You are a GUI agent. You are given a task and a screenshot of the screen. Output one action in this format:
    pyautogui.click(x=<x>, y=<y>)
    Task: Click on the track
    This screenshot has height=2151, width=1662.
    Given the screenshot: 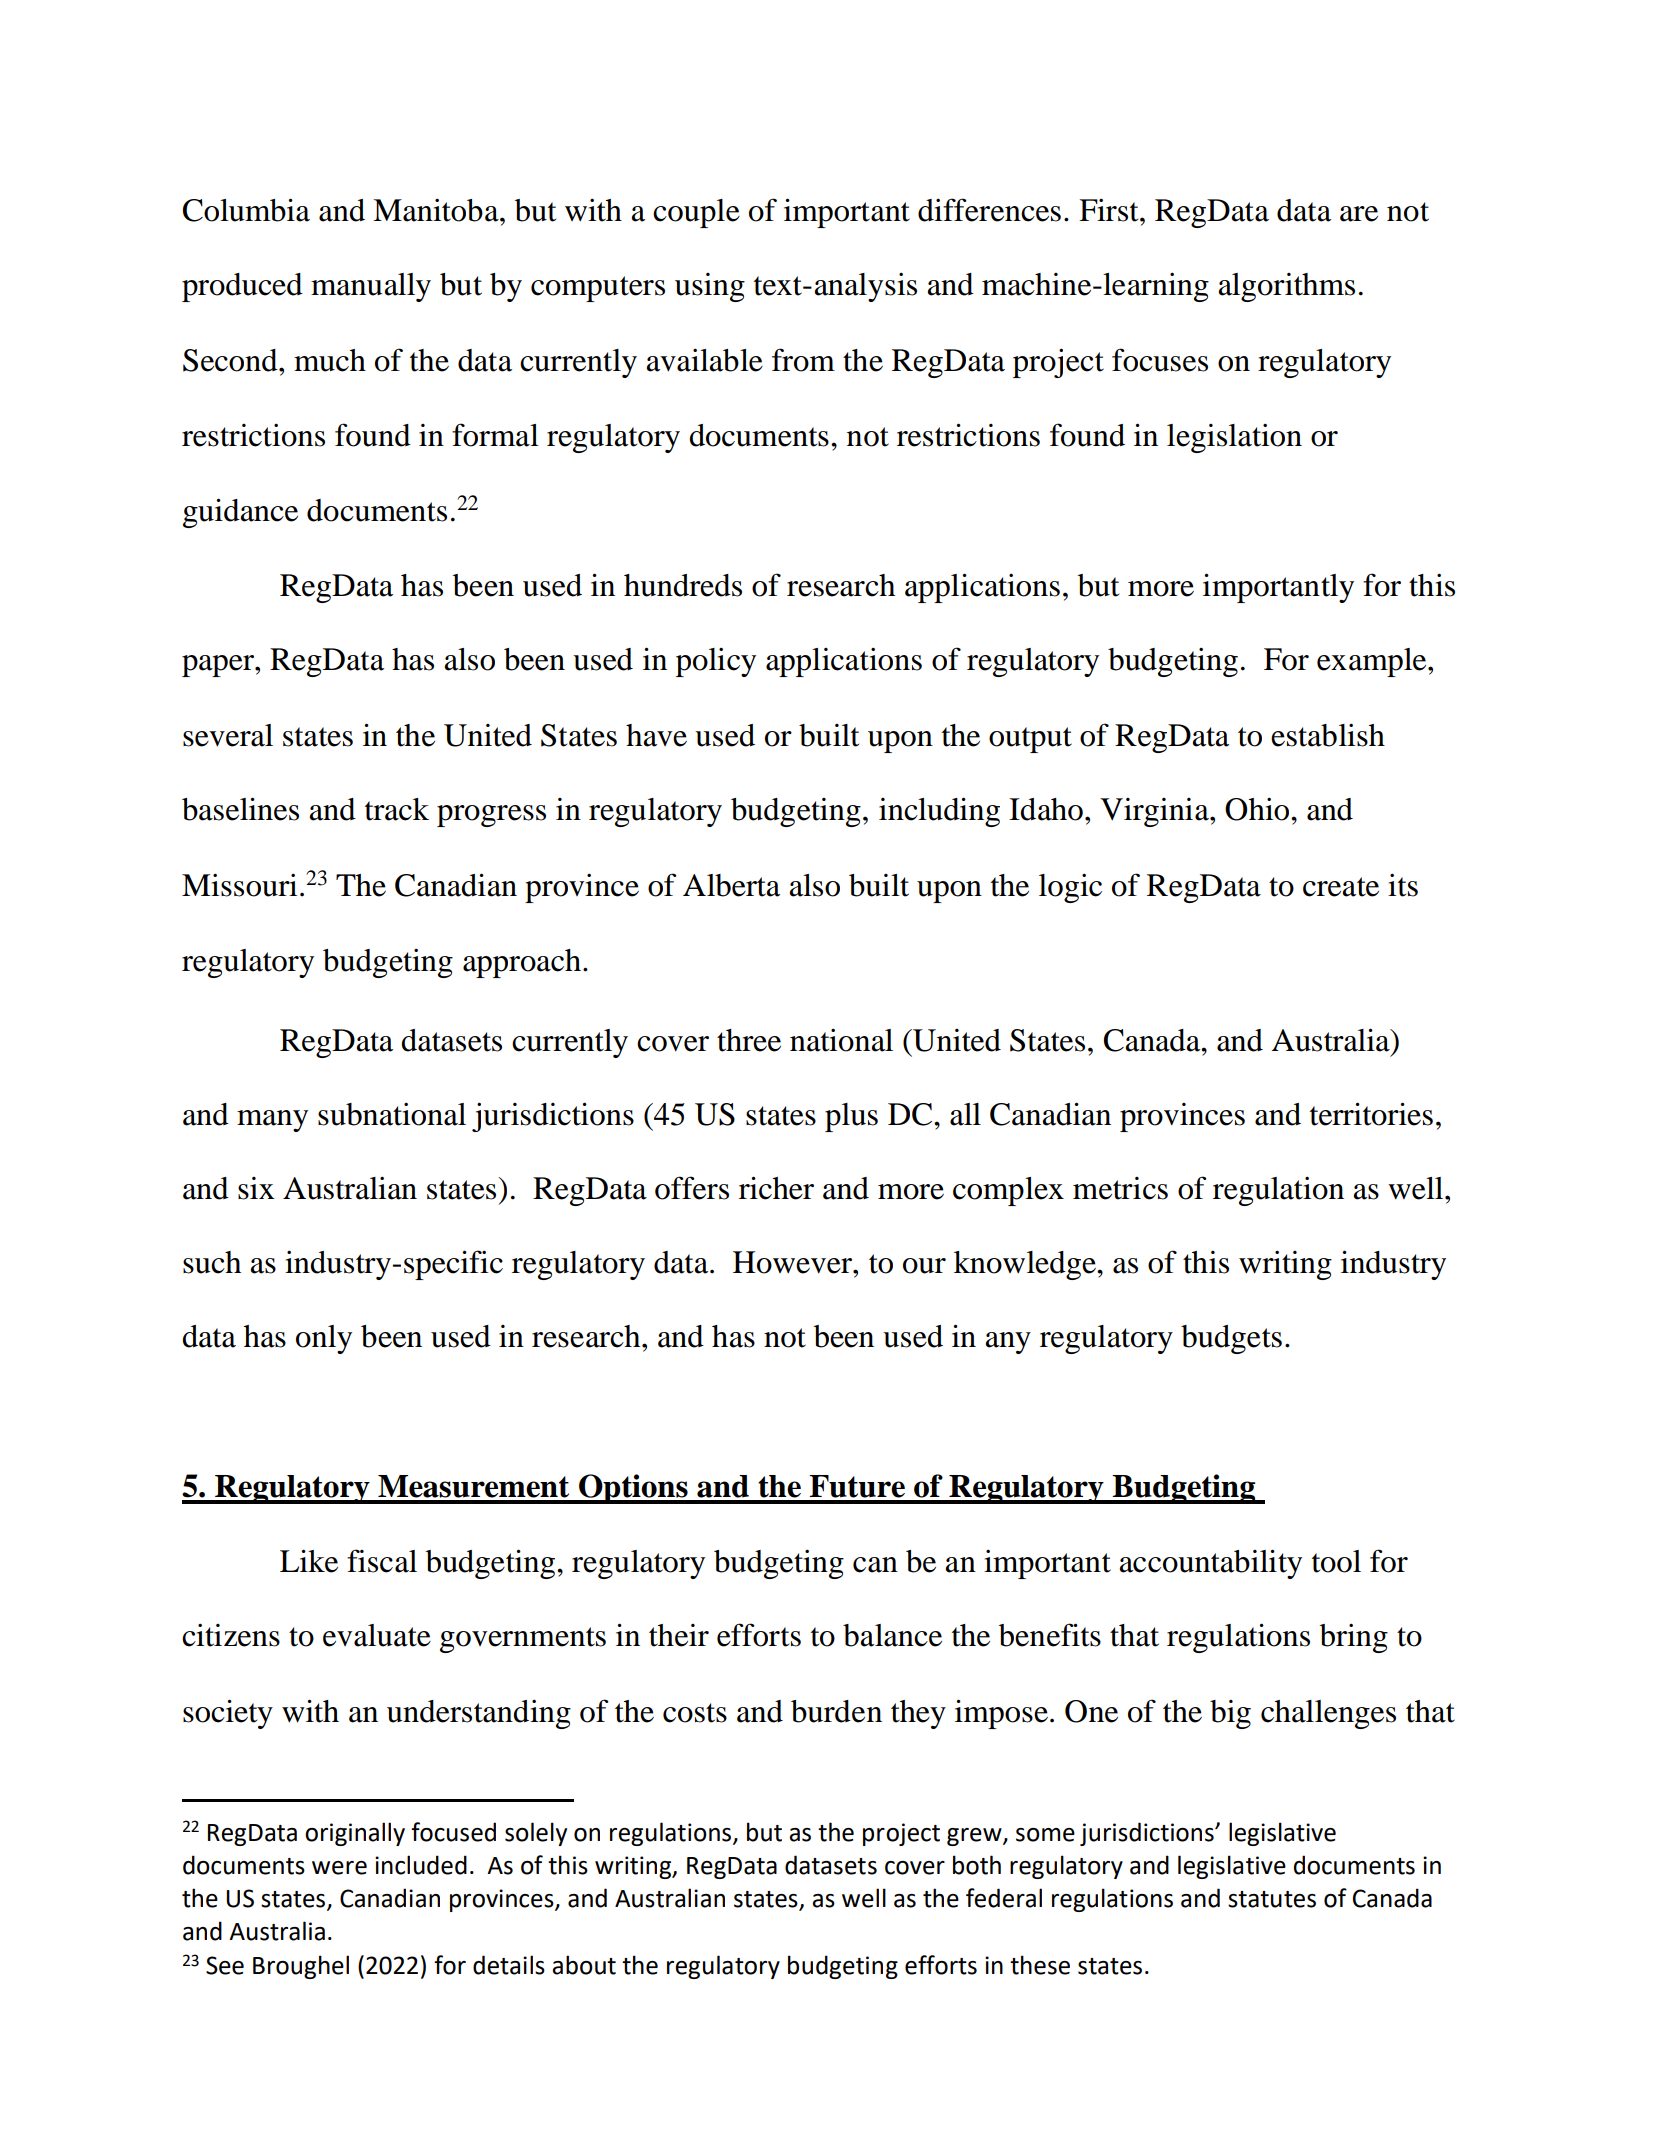 What is the action you would take?
    pyautogui.click(x=397, y=809)
